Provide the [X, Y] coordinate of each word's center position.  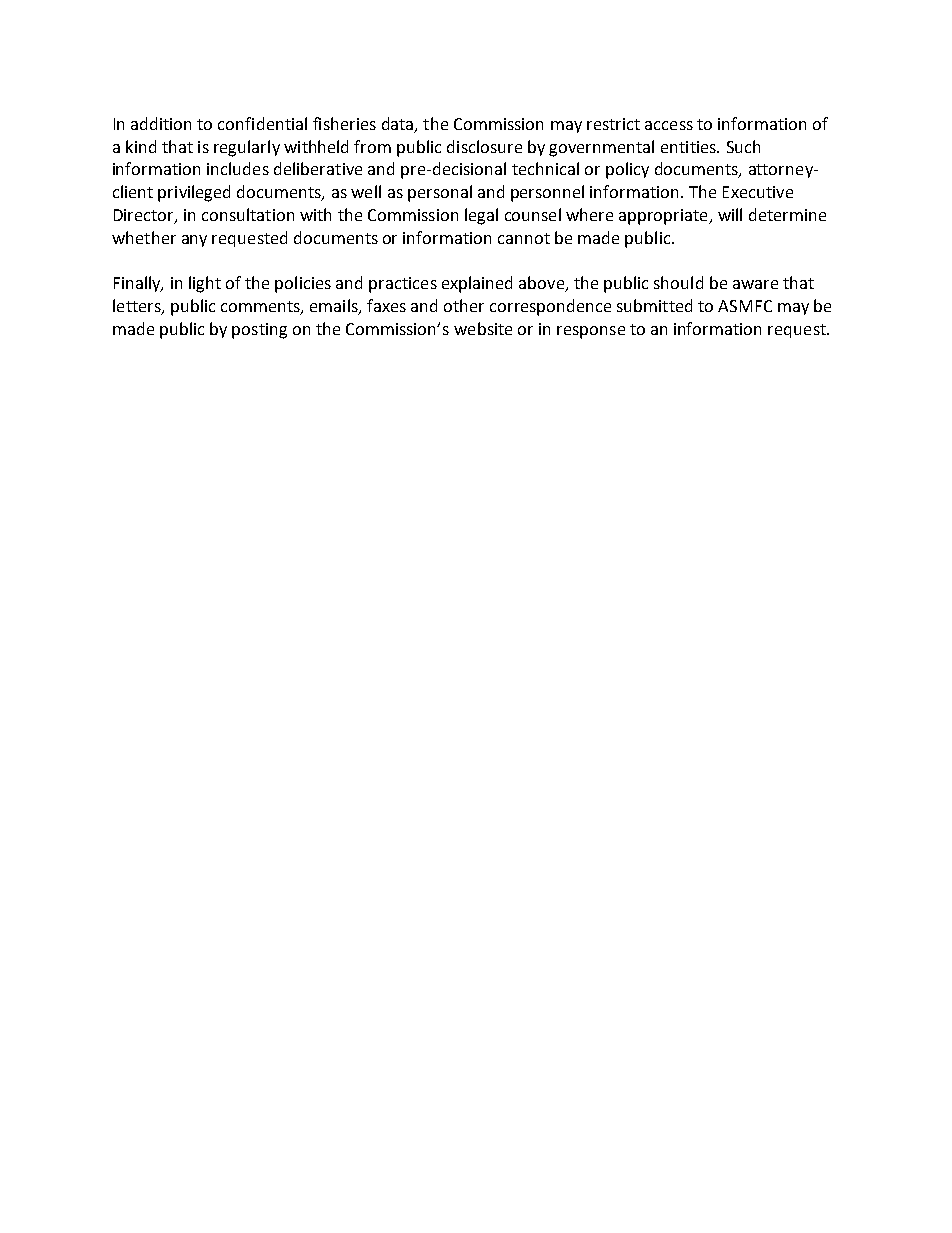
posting [259, 331]
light [205, 284]
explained [477, 284]
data [399, 124]
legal [481, 216]
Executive [758, 192]
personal [440, 193]
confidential [262, 123]
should [678, 282]
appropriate [664, 217]
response [591, 332]
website [483, 328]
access [669, 125]
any [194, 241]
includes [238, 168]
